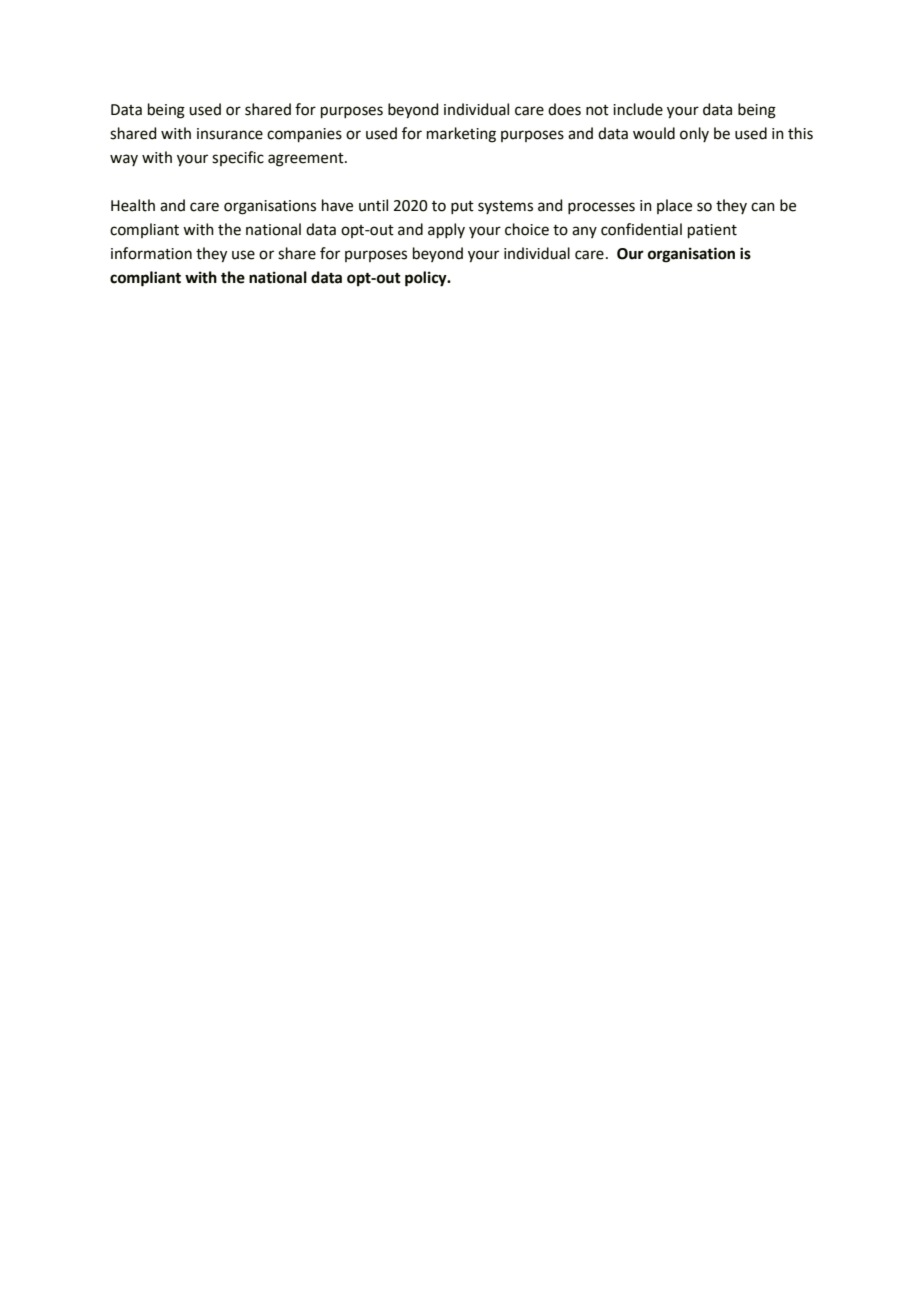  Describe the element at coordinates (462, 207) in the screenshot. I see `put` at that location.
